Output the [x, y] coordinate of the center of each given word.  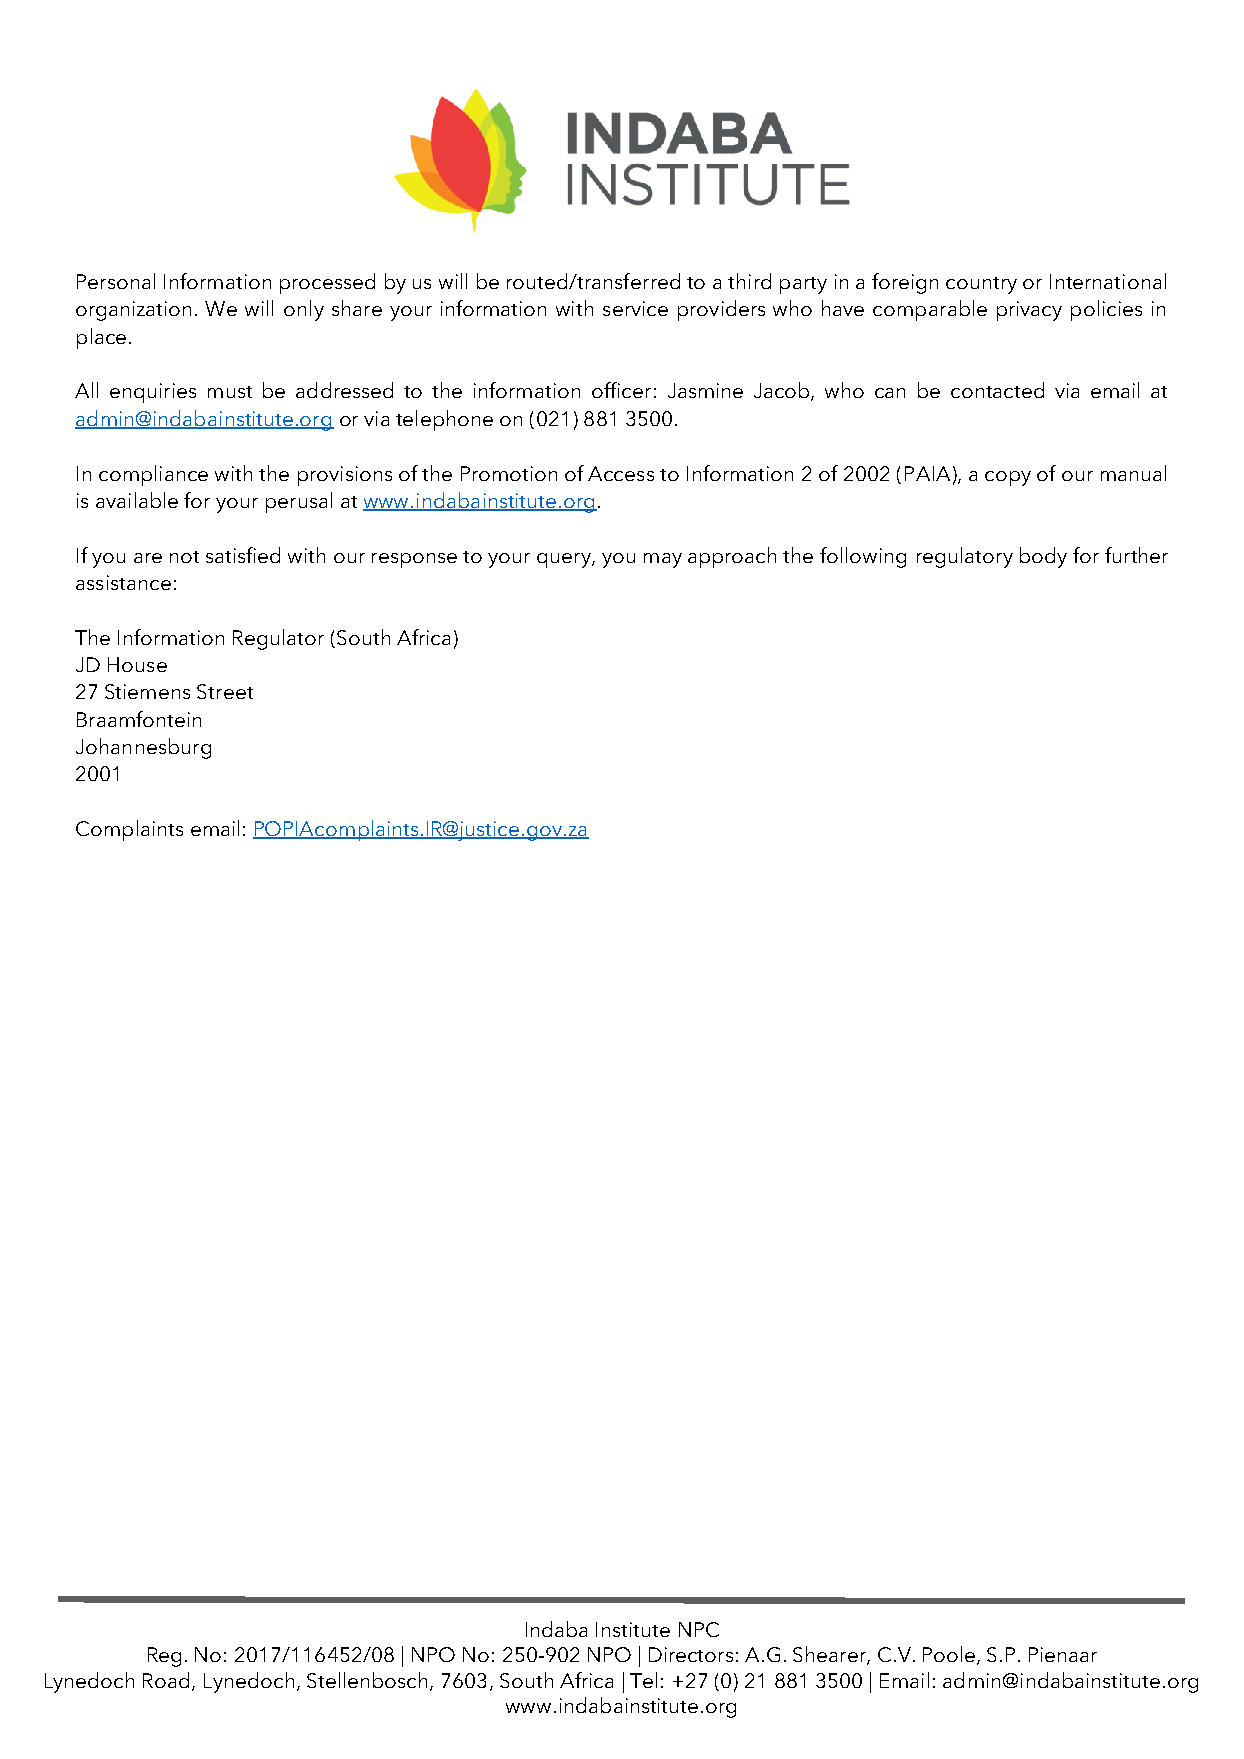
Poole [950, 1655]
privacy [1029, 311]
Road [166, 1680]
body [1043, 557]
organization [133, 311]
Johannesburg [143, 748]
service [635, 308]
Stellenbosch [367, 1680]
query [565, 560]
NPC [699, 1629]
